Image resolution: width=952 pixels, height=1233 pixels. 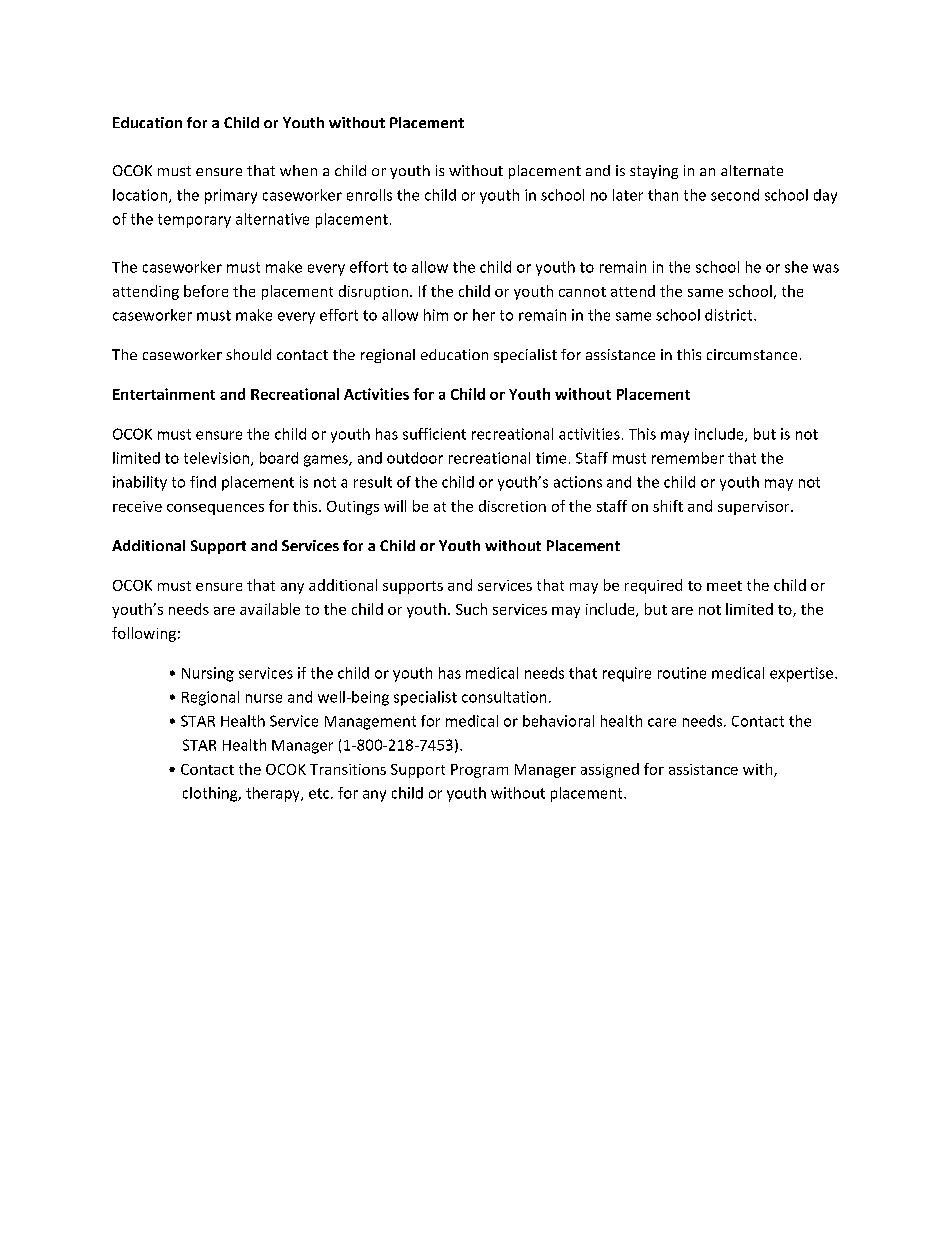 What do you see at coordinates (231, 196) in the image?
I see `primary` at bounding box center [231, 196].
